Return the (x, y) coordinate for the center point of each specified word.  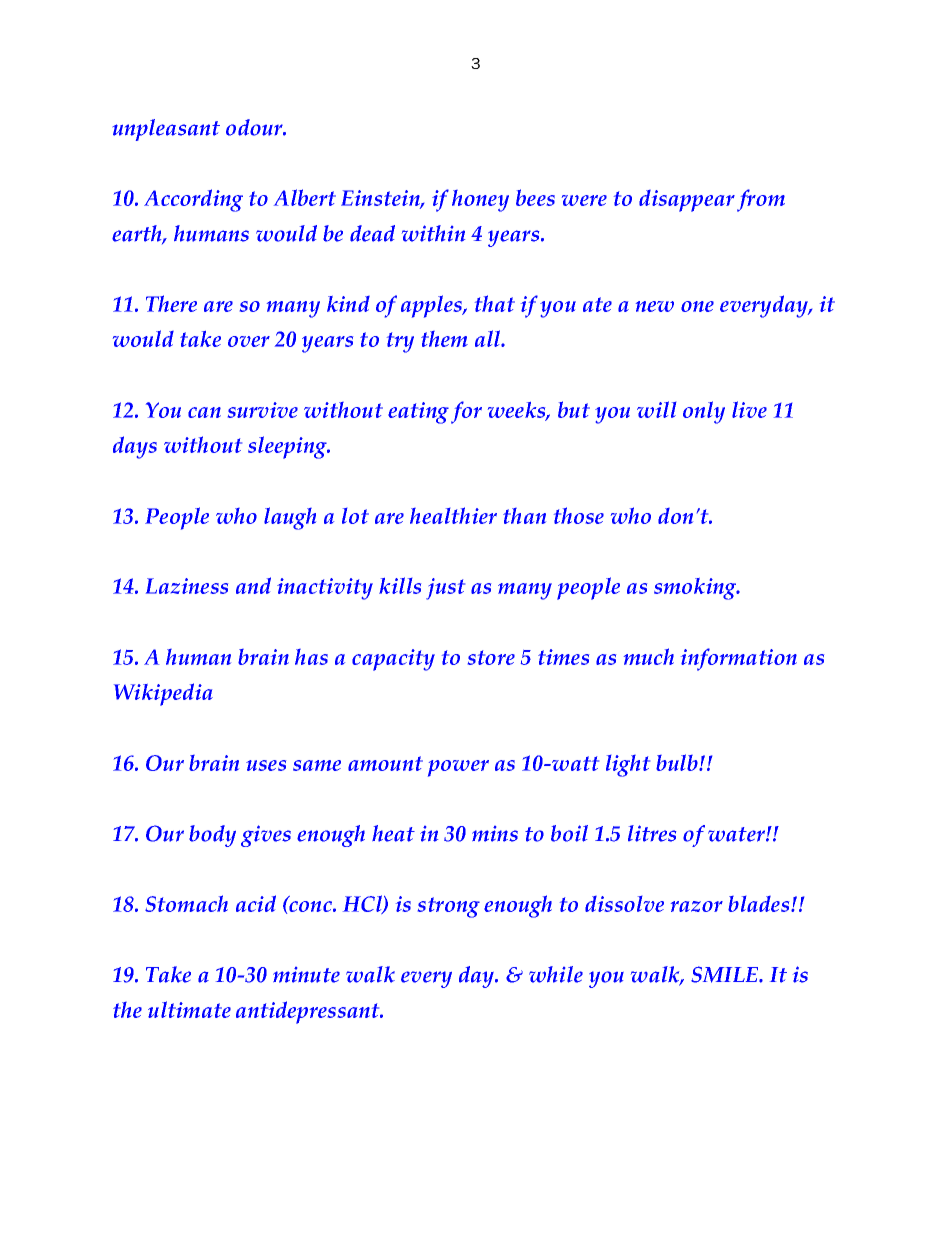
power (458, 768)
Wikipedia (163, 694)
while (556, 974)
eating (418, 413)
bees (535, 197)
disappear (687, 201)
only (704, 412)
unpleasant (166, 130)
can (204, 412)
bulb (678, 762)
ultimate (189, 1009)
